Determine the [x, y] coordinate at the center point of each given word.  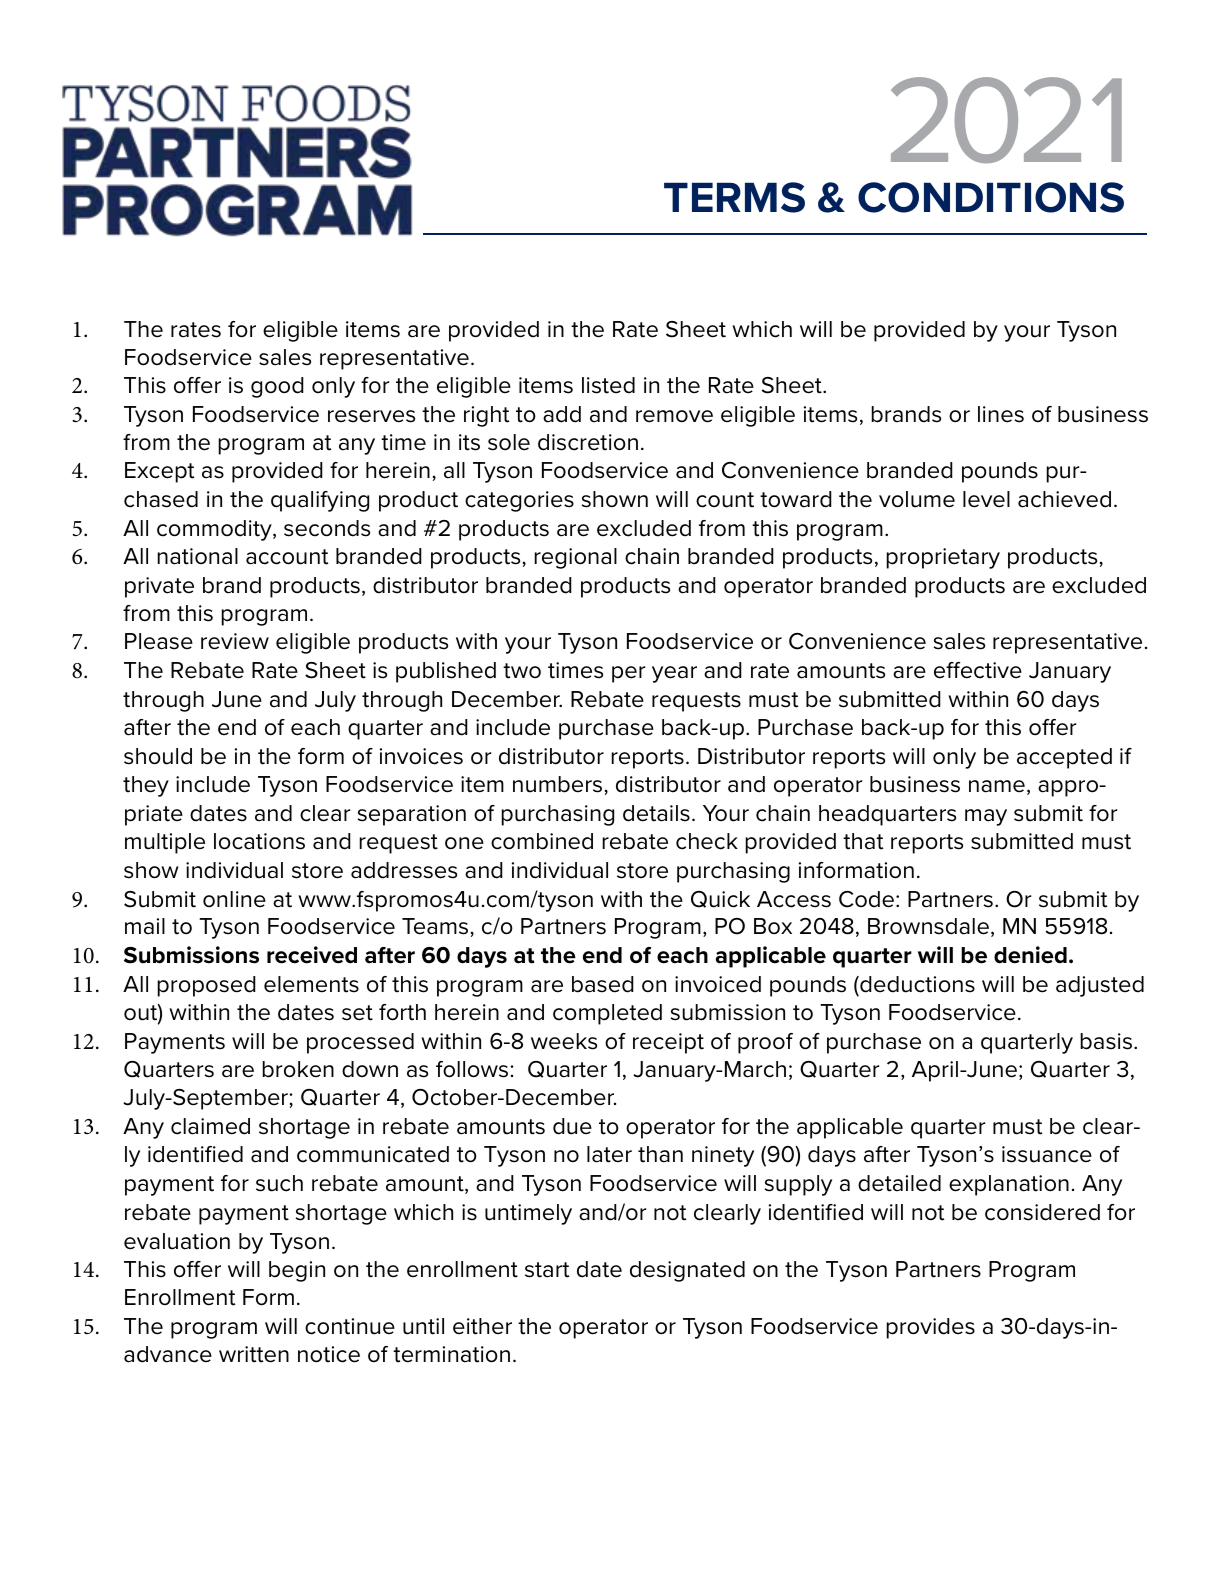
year [674, 674]
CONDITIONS [991, 197]
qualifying [320, 501]
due [572, 1126]
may [986, 817]
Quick [720, 899]
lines [1001, 414]
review [235, 641]
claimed [210, 1126]
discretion [588, 442]
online [234, 899]
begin [297, 1271]
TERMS [734, 197]
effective [978, 670]
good [277, 387]
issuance [1047, 1154]
